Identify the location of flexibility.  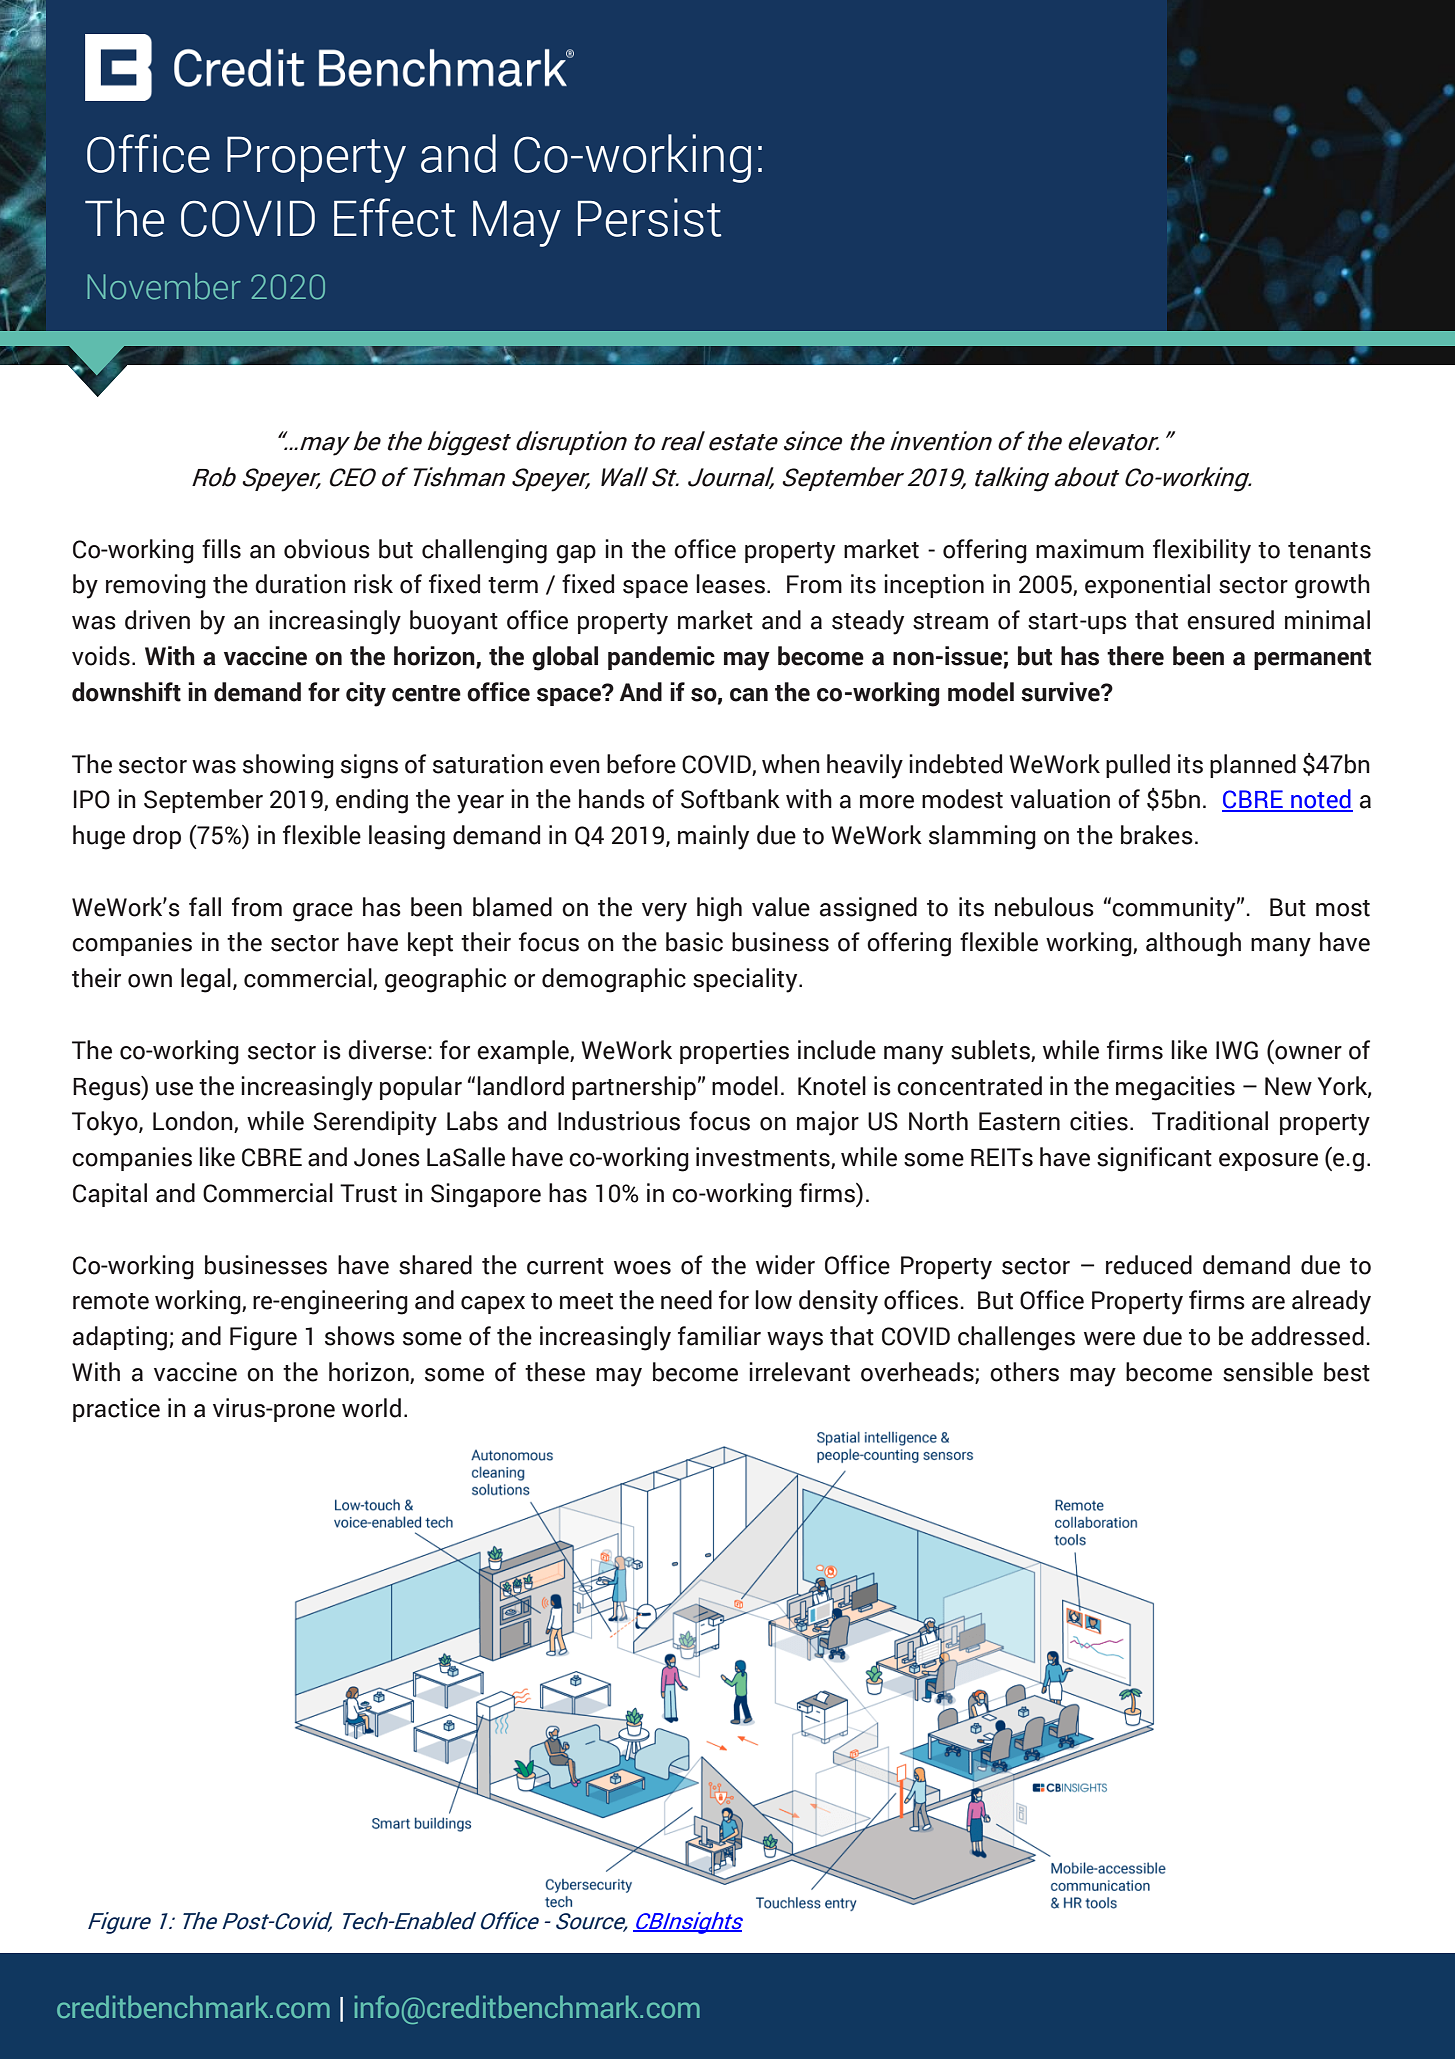
(1202, 551).
